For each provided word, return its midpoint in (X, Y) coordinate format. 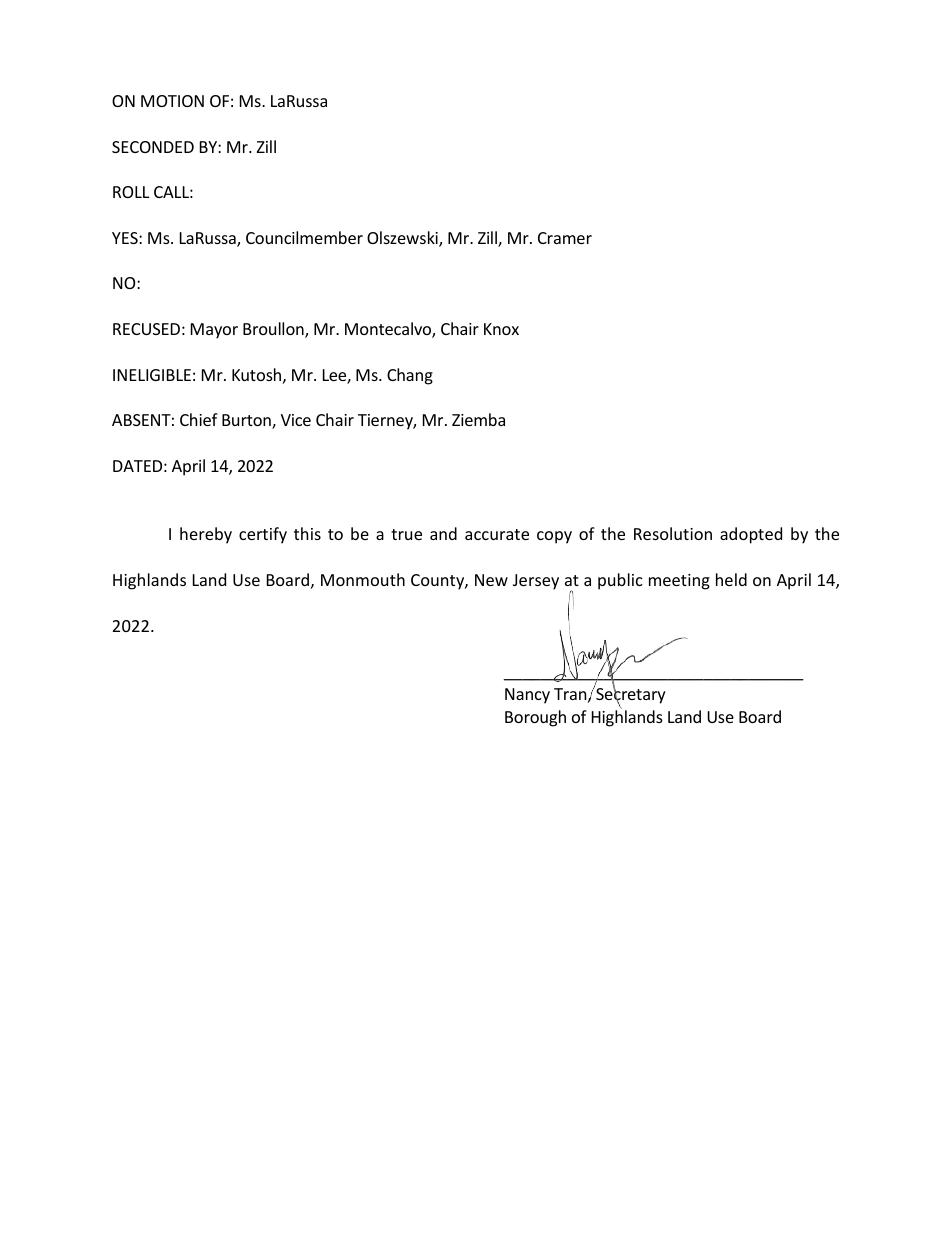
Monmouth (363, 579)
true (406, 534)
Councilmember (304, 237)
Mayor (214, 331)
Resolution (673, 533)
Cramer (565, 238)
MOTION (172, 101)
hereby (206, 535)
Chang (410, 376)
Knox (501, 329)
